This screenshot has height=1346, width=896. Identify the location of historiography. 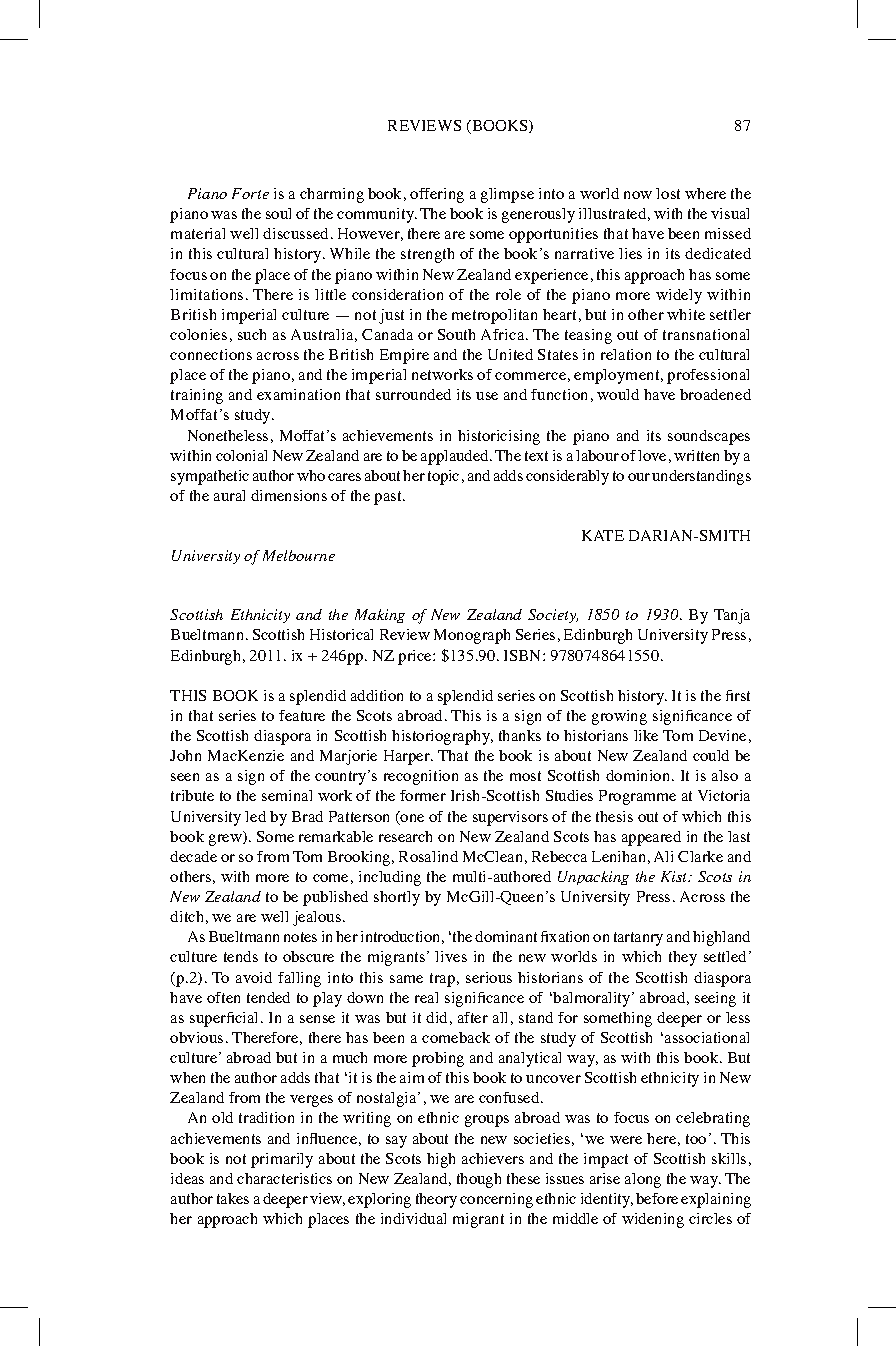
(442, 737).
